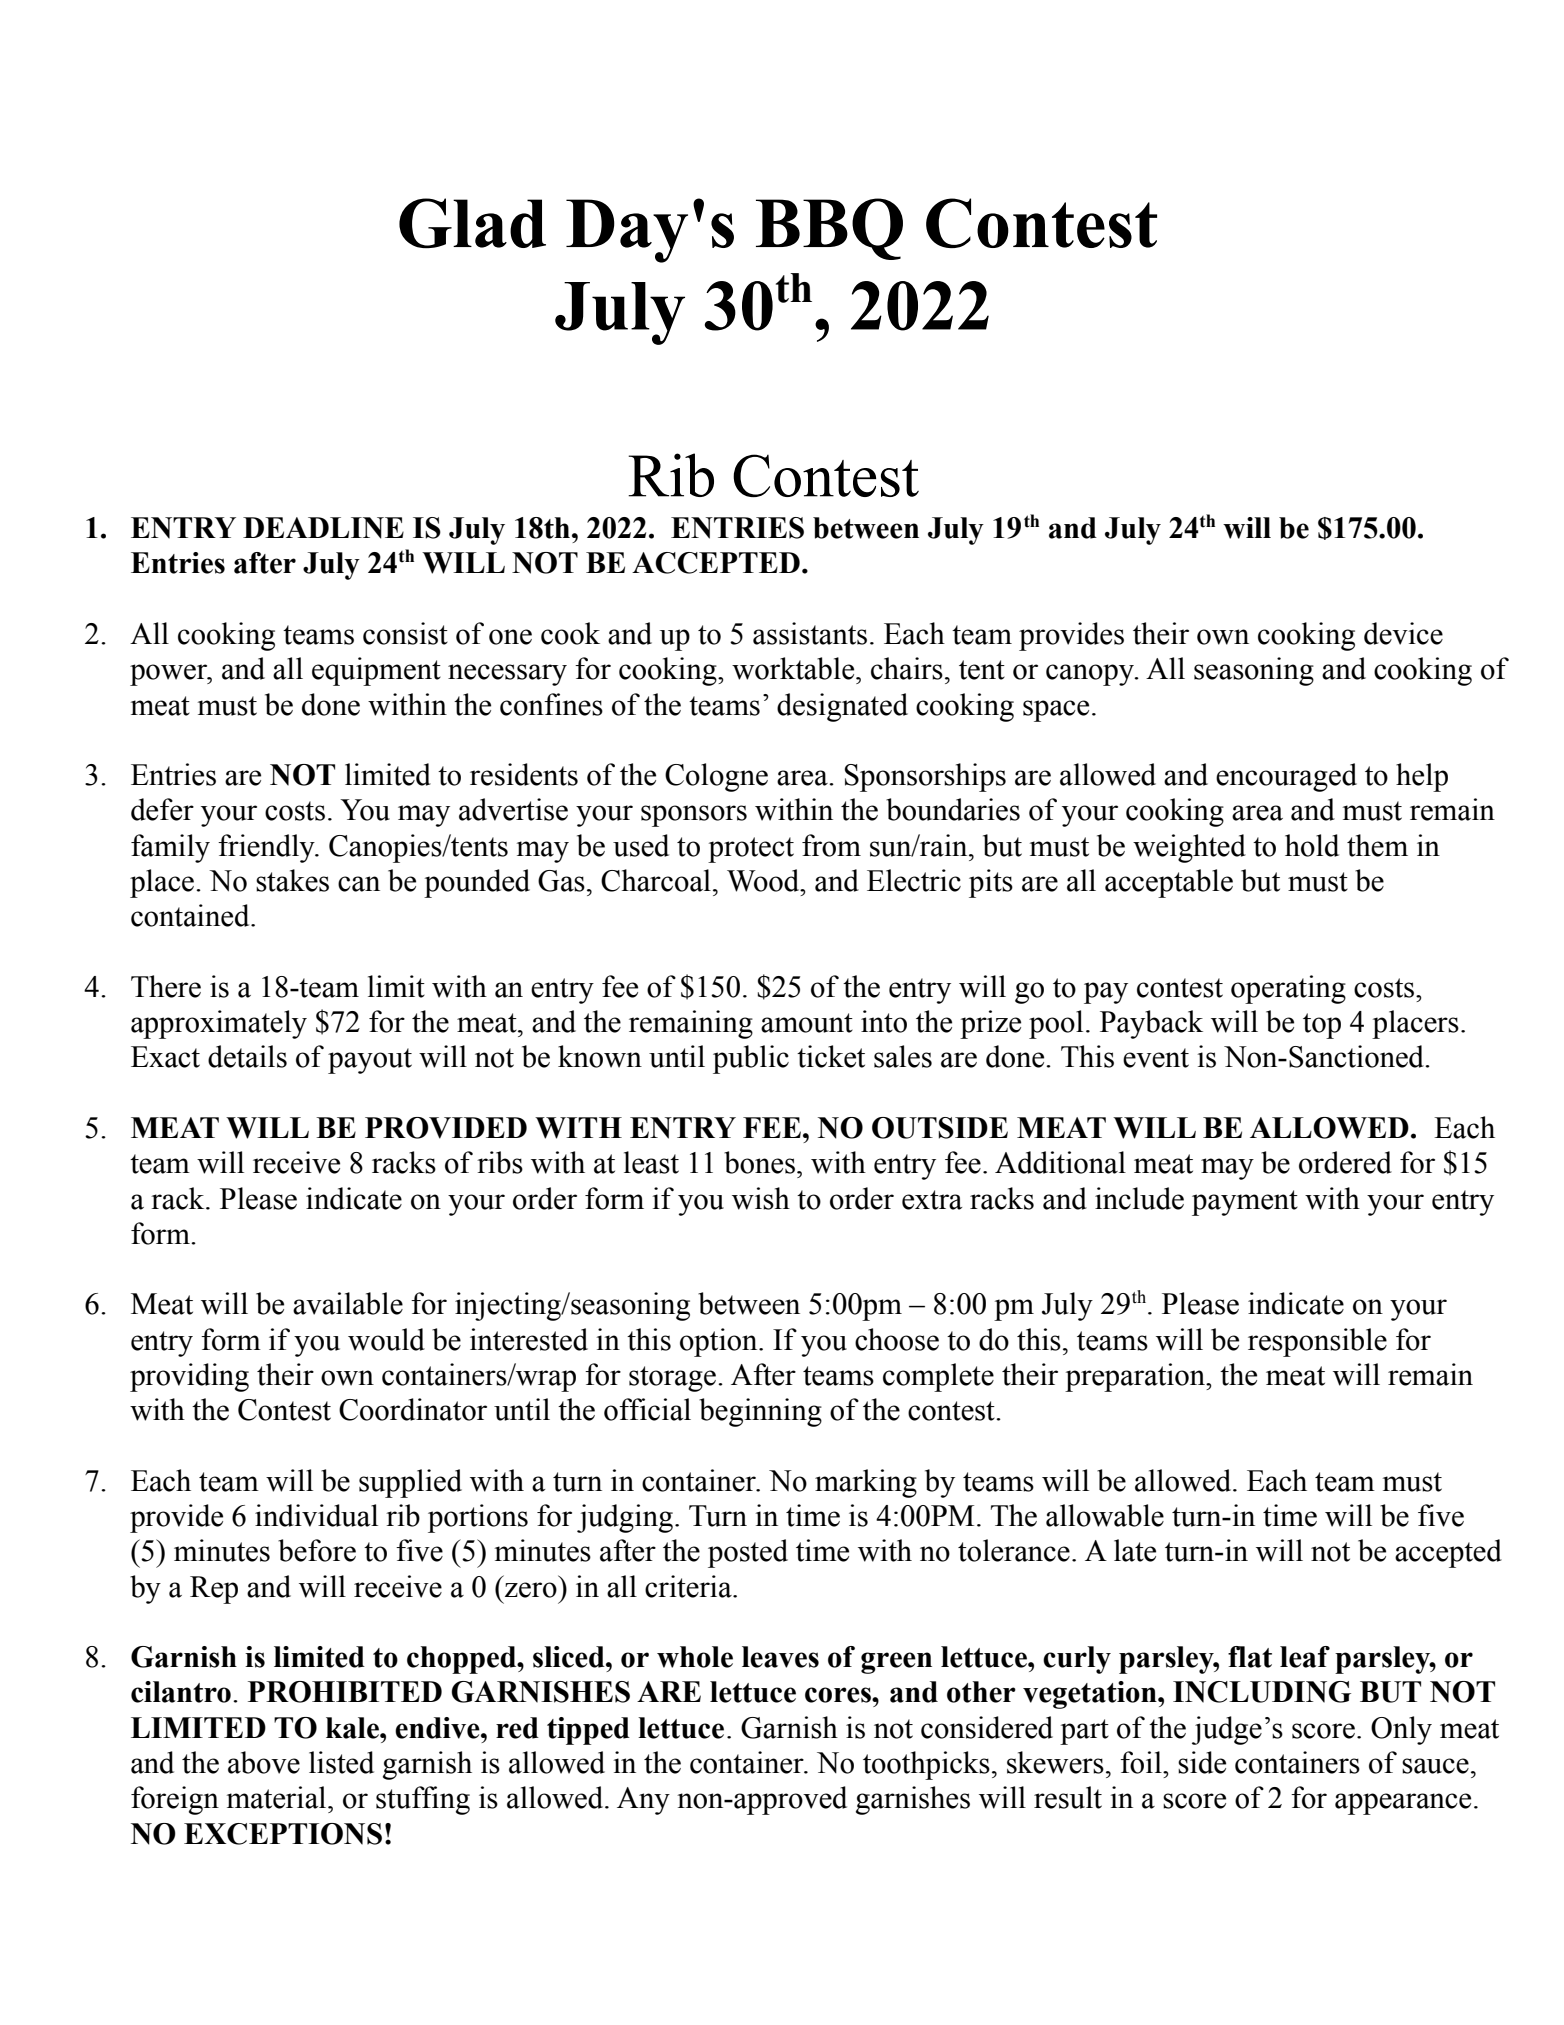 Image resolution: width=1564 pixels, height=2025 pixels. I want to click on canopy, so click(1091, 675).
